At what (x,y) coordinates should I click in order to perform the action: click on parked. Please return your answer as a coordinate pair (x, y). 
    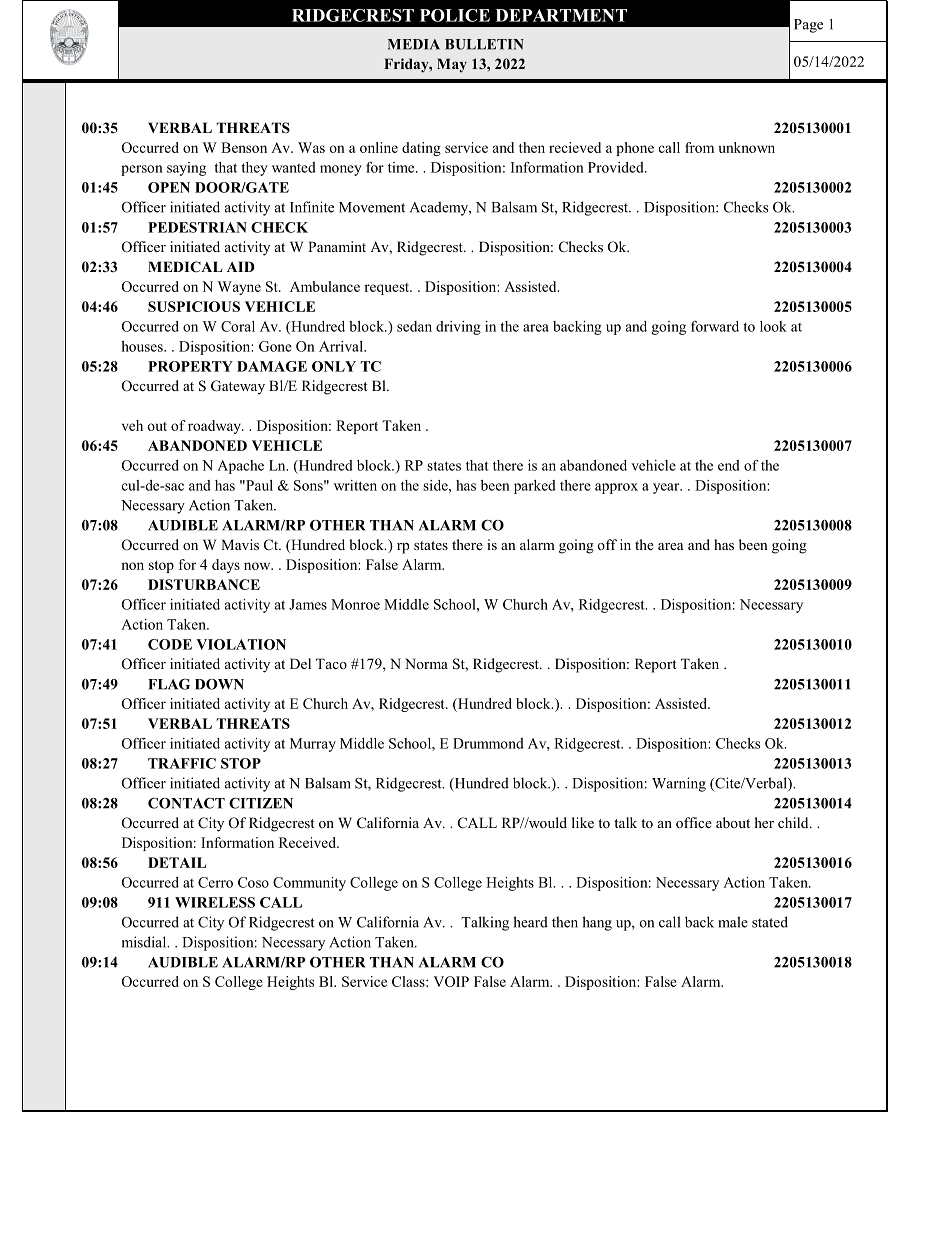
    Looking at the image, I should click on (535, 487).
